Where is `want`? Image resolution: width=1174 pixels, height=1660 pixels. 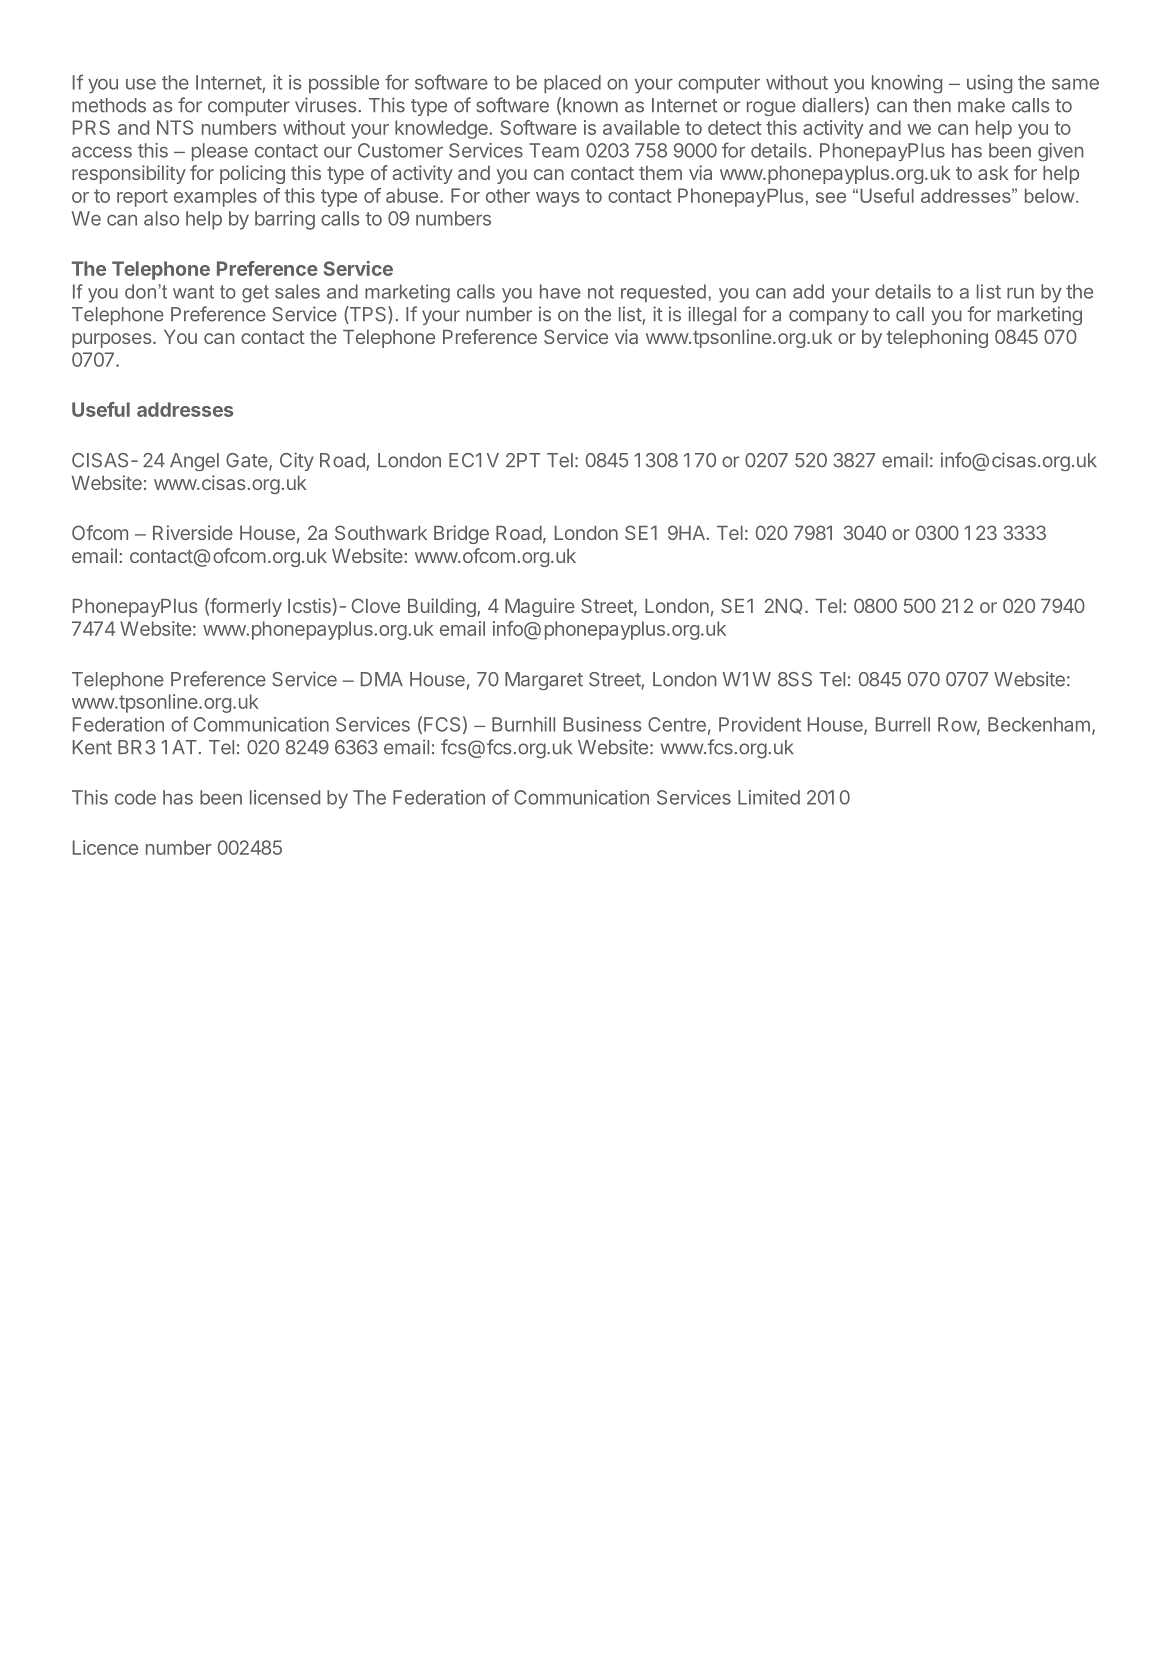 want is located at coordinates (193, 292).
